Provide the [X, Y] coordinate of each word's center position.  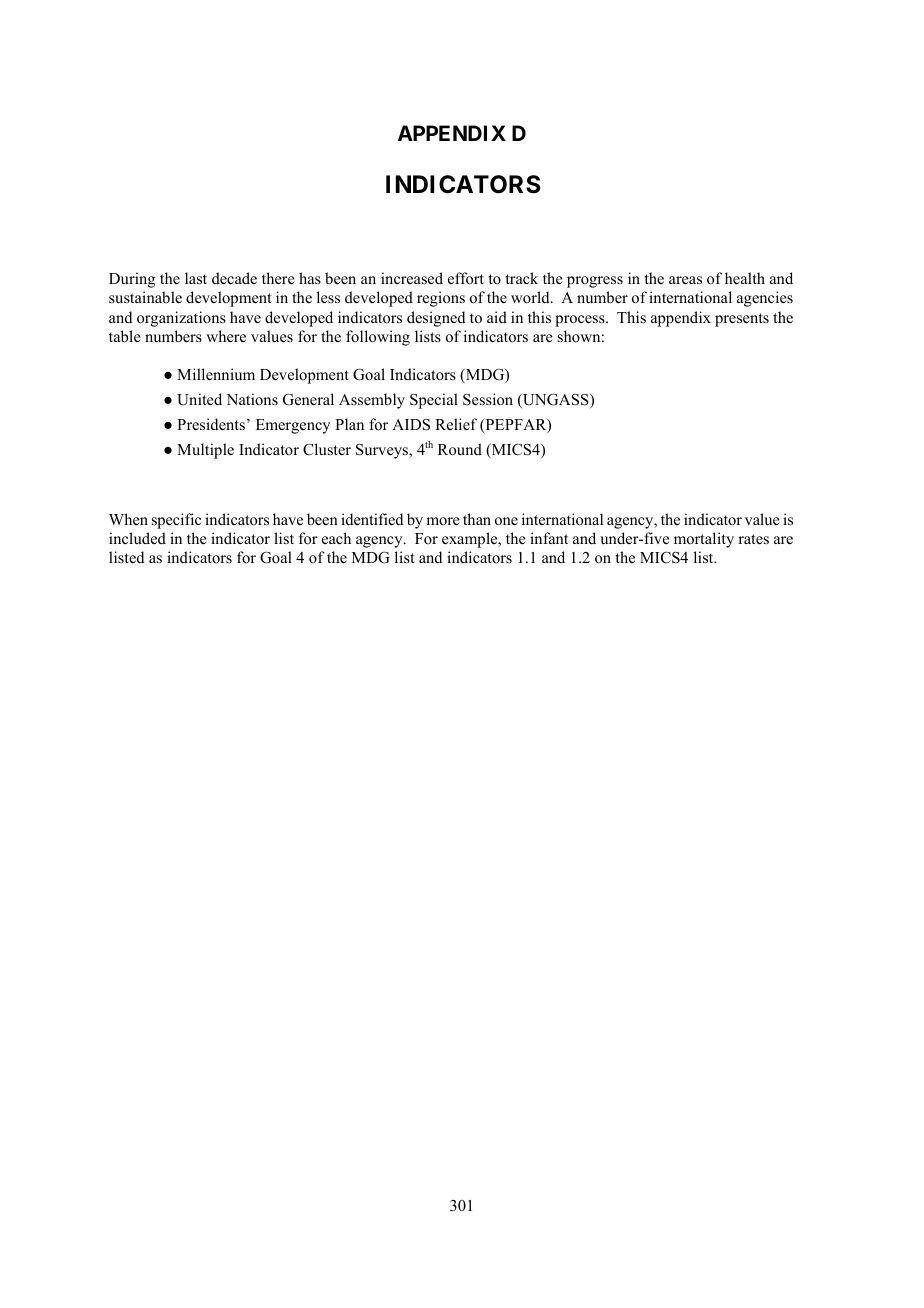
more [443, 521]
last [196, 278]
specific [176, 521]
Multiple [205, 451]
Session [488, 399]
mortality [704, 540]
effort [466, 278]
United [199, 399]
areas [685, 280]
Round [460, 449]
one [506, 521]
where [226, 336]
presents [742, 320]
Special [434, 401]
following [378, 338]
